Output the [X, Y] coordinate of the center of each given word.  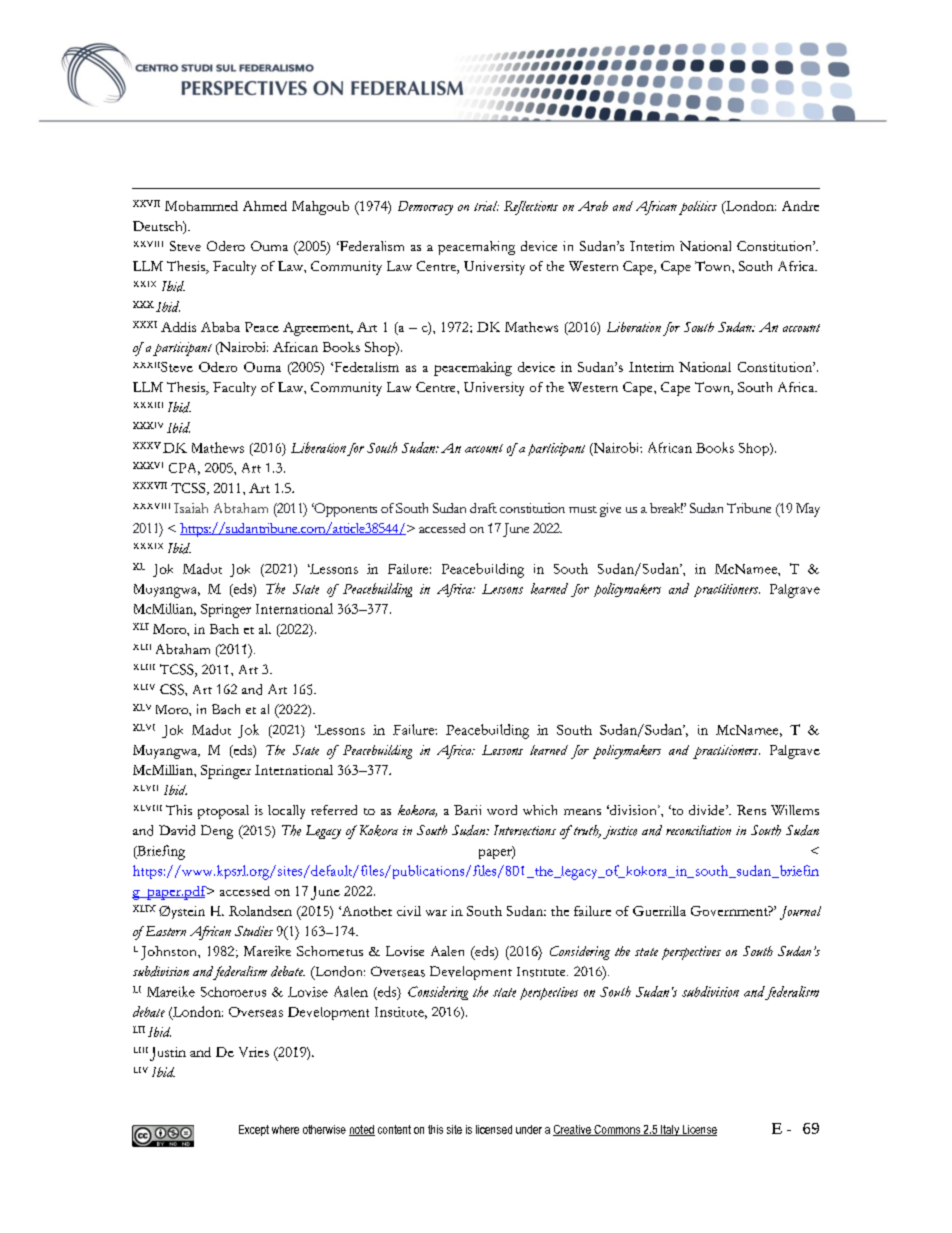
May [808, 510]
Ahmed [265, 206]
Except [254, 1130]
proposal [223, 812]
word [502, 810]
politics [698, 208]
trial [486, 206]
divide [708, 810]
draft [483, 508]
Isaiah [191, 508]
